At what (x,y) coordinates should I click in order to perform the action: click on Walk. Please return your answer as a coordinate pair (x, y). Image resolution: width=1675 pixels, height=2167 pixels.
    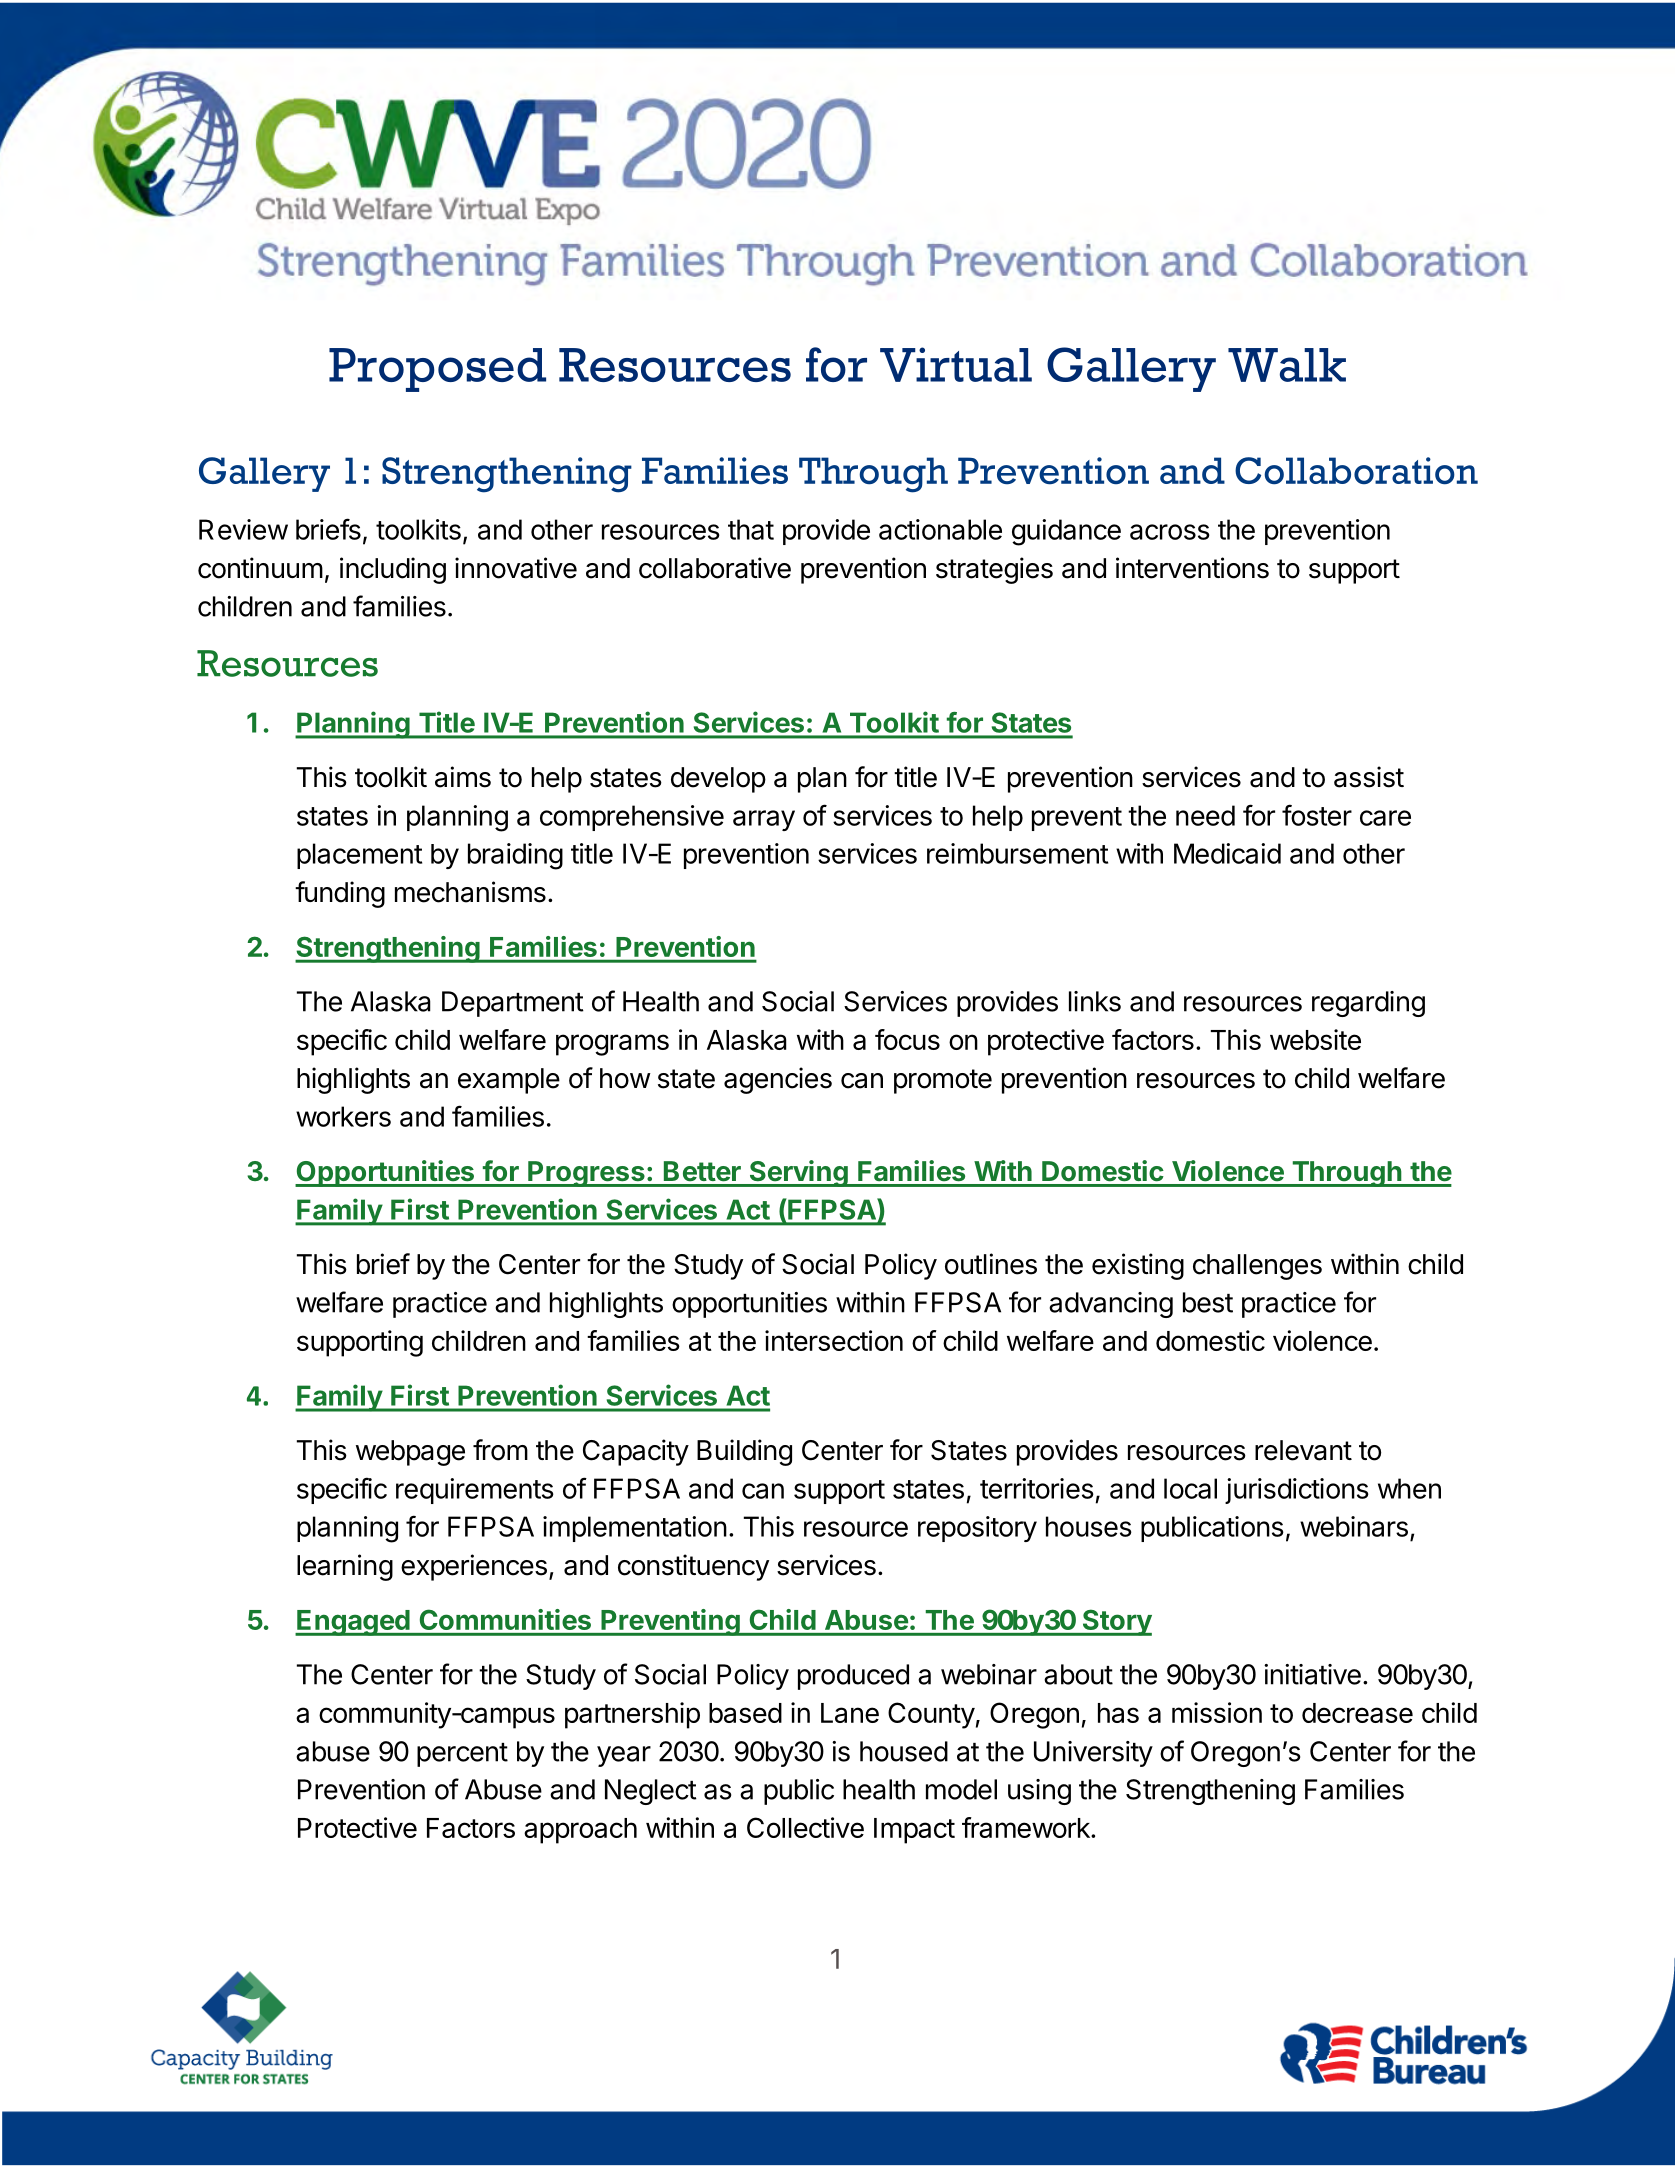
    Looking at the image, I should click on (1287, 365).
